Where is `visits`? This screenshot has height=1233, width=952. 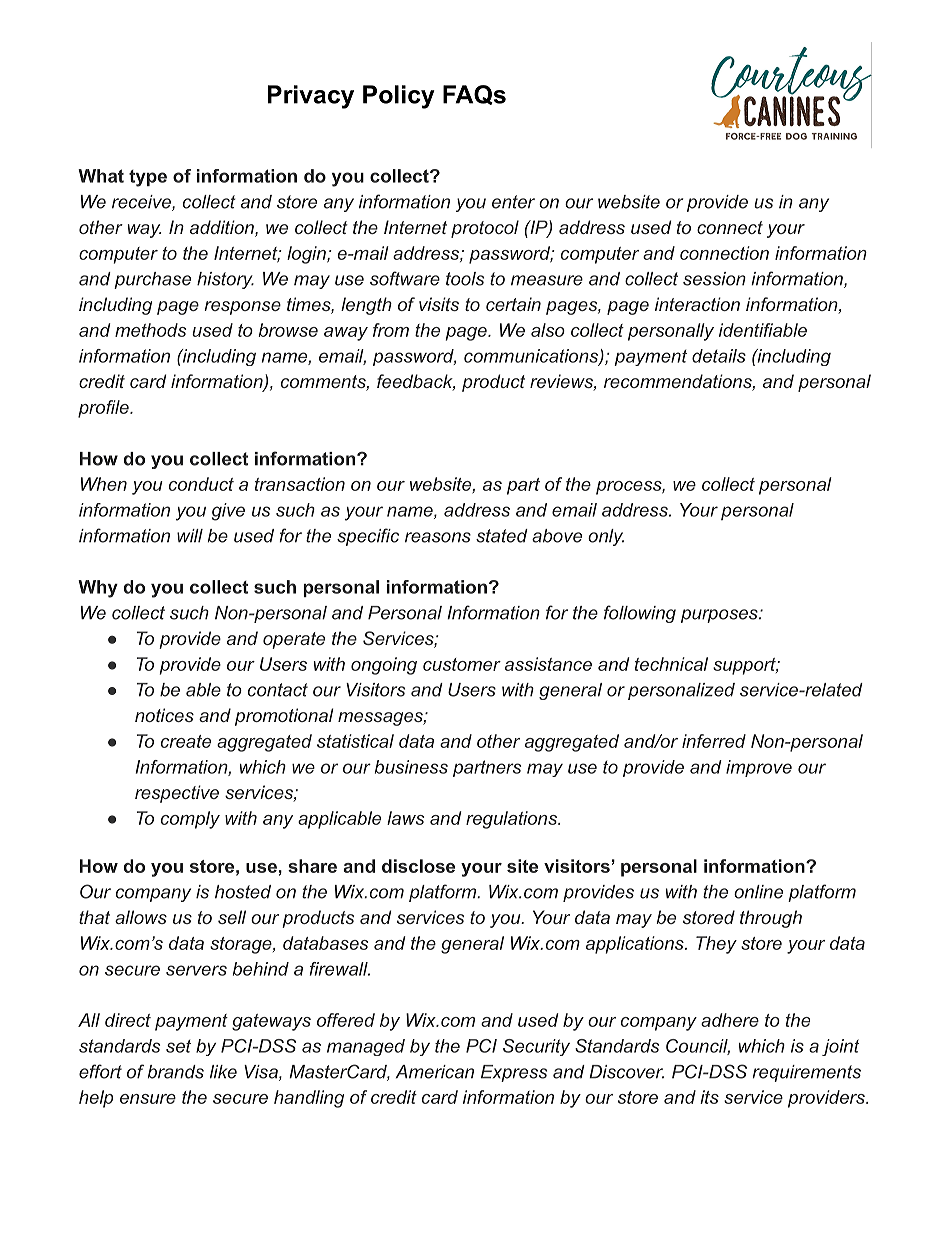
visits is located at coordinates (439, 304).
